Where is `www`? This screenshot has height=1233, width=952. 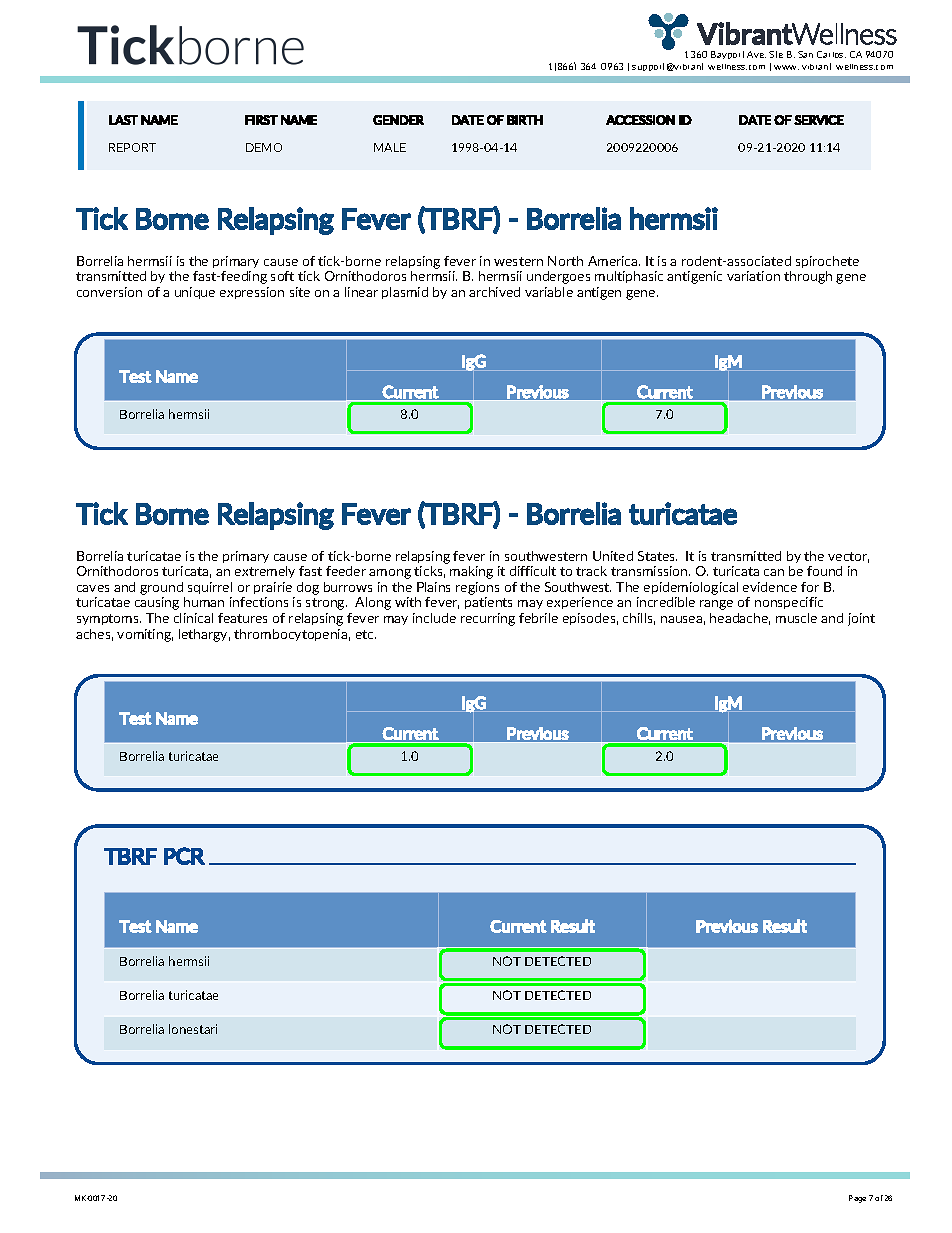 www is located at coordinates (786, 67).
